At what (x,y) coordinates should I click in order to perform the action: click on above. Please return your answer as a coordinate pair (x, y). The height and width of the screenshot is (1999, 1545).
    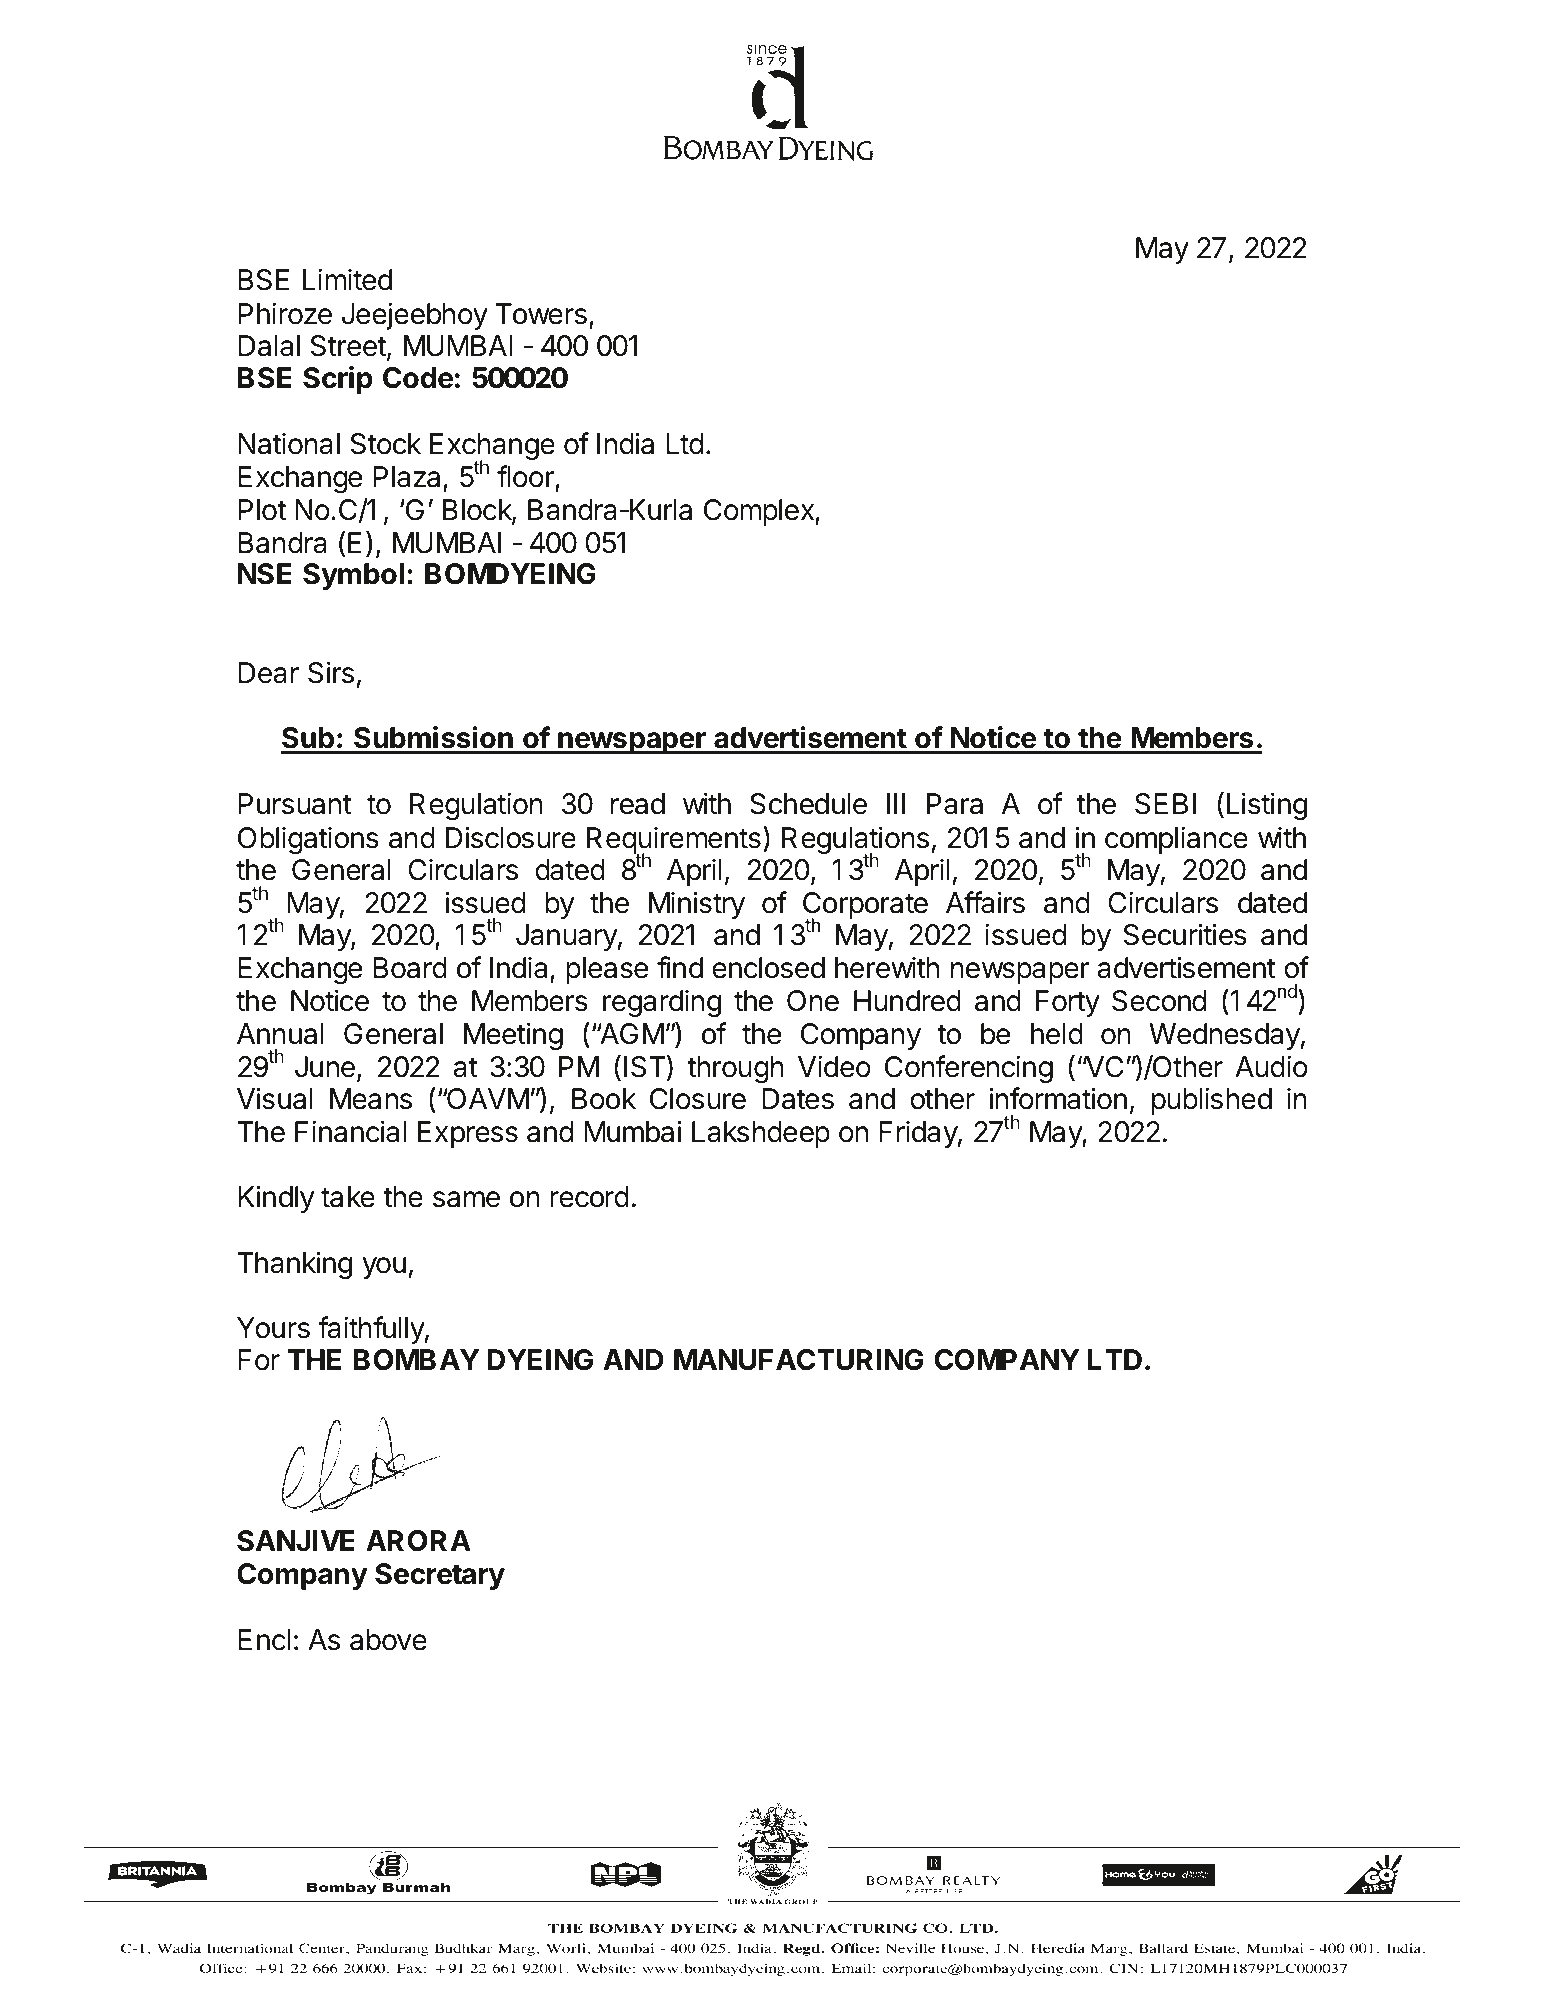
    Looking at the image, I should click on (388, 1640).
